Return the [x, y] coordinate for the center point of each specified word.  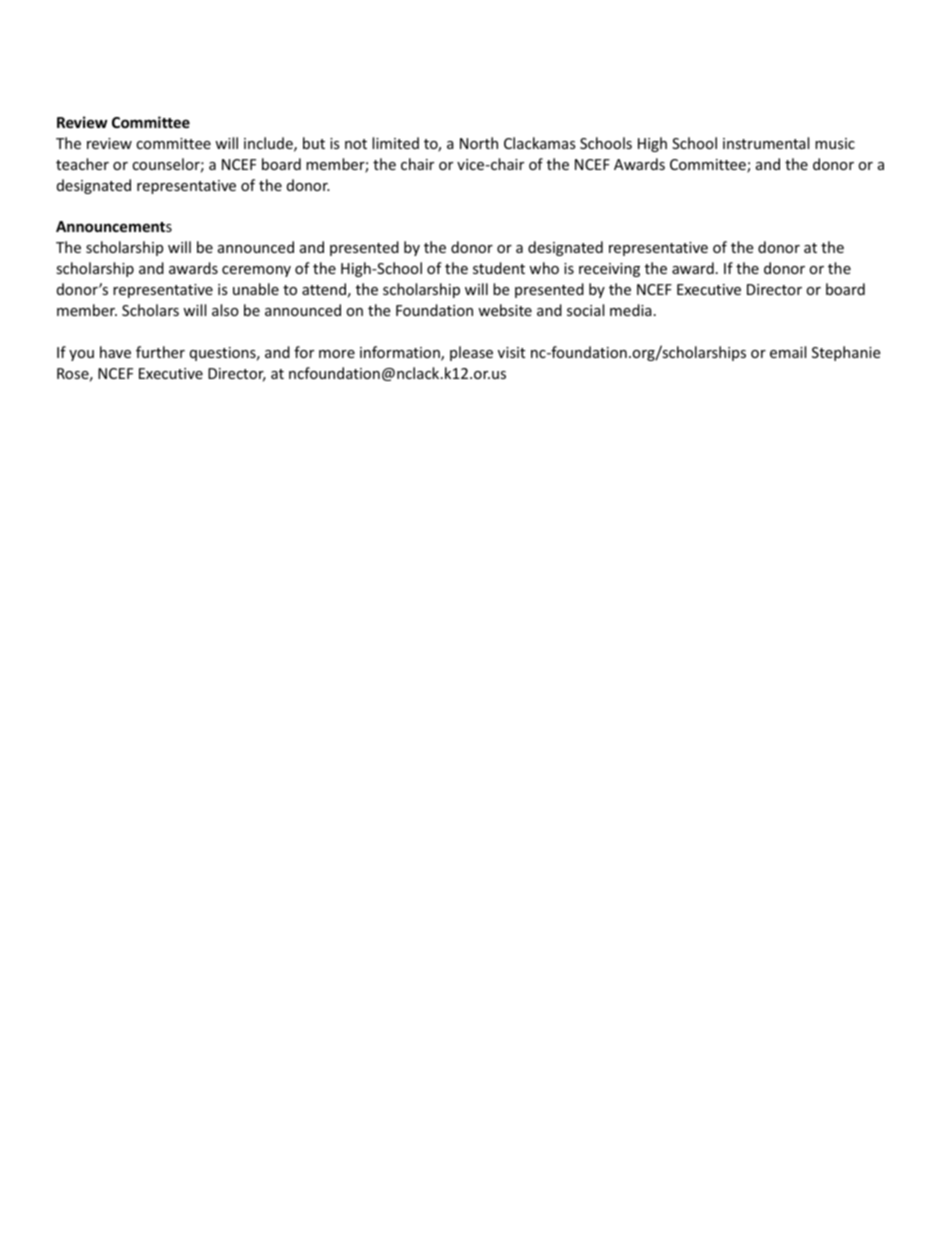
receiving [609, 270]
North [479, 143]
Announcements [114, 226]
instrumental [766, 143]
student [499, 268]
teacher [82, 164]
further [160, 352]
